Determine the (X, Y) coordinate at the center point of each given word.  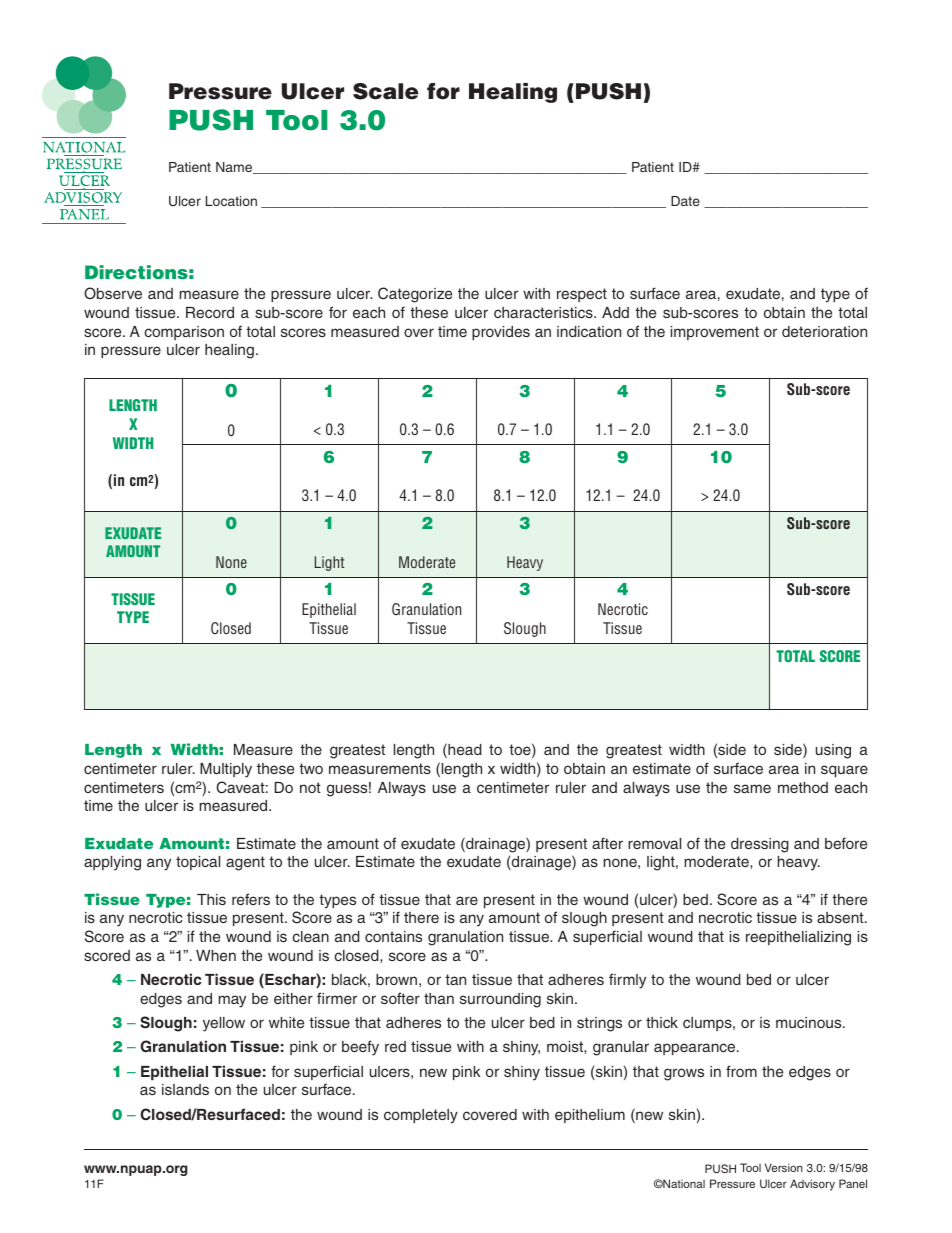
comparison (184, 333)
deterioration (824, 331)
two (311, 768)
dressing (760, 845)
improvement (715, 333)
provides (501, 333)
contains (393, 936)
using (833, 751)
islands (185, 1089)
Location (231, 201)
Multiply (226, 770)
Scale (386, 91)
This (211, 899)
